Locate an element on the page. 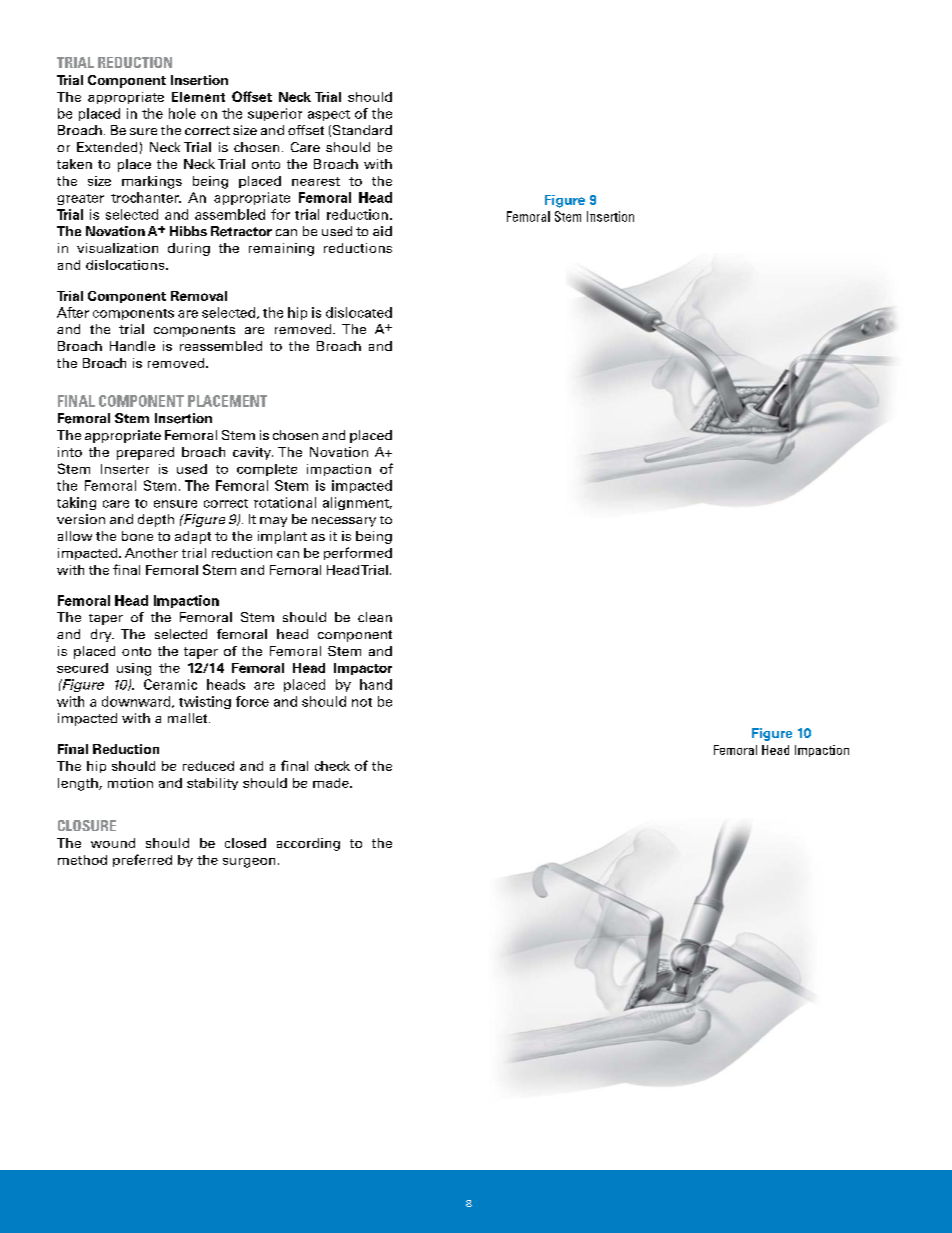 The height and width of the image is (1233, 952). twisting is located at coordinates (205, 702).
